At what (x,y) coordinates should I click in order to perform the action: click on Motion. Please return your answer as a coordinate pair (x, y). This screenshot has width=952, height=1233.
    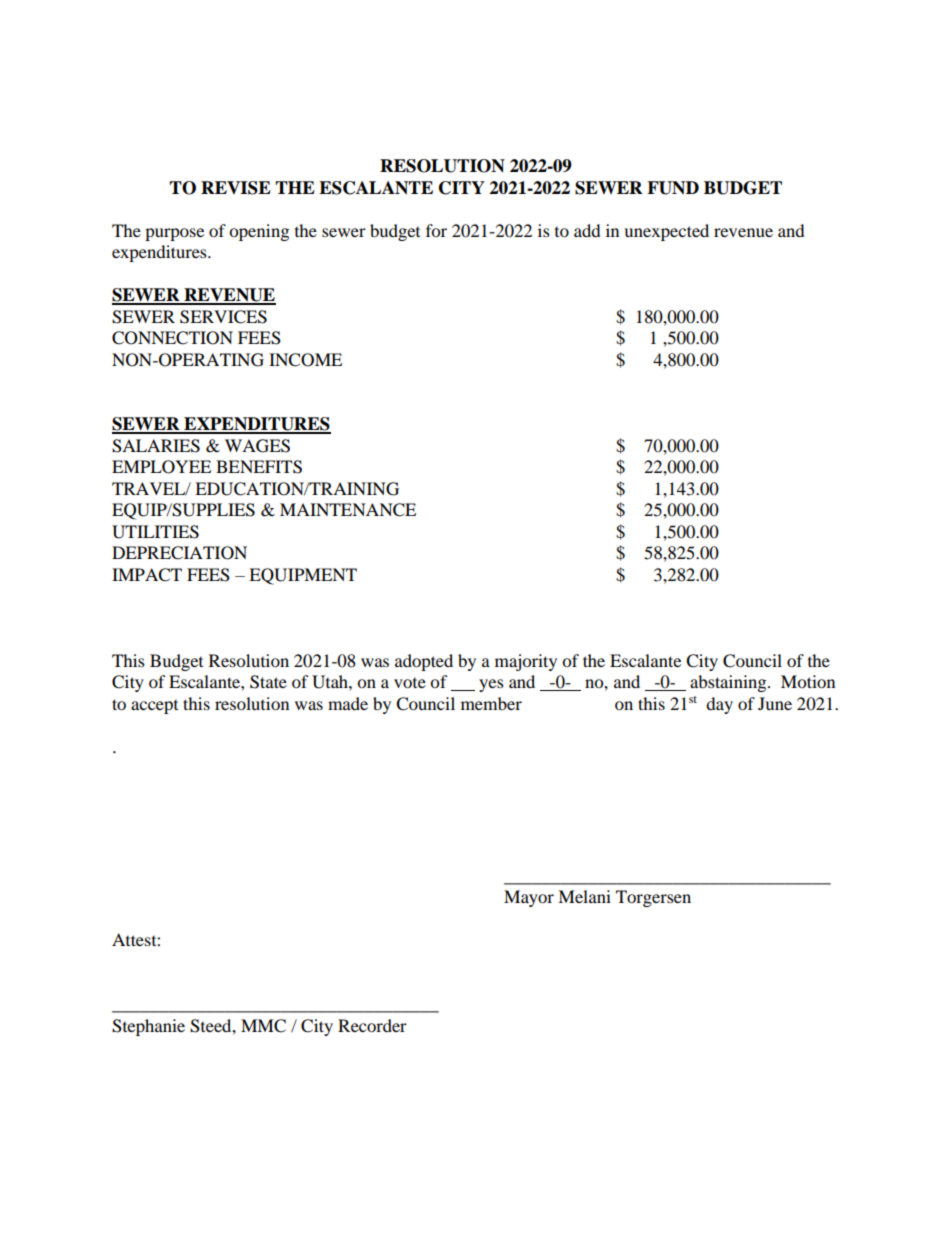
    Looking at the image, I should click on (808, 681).
